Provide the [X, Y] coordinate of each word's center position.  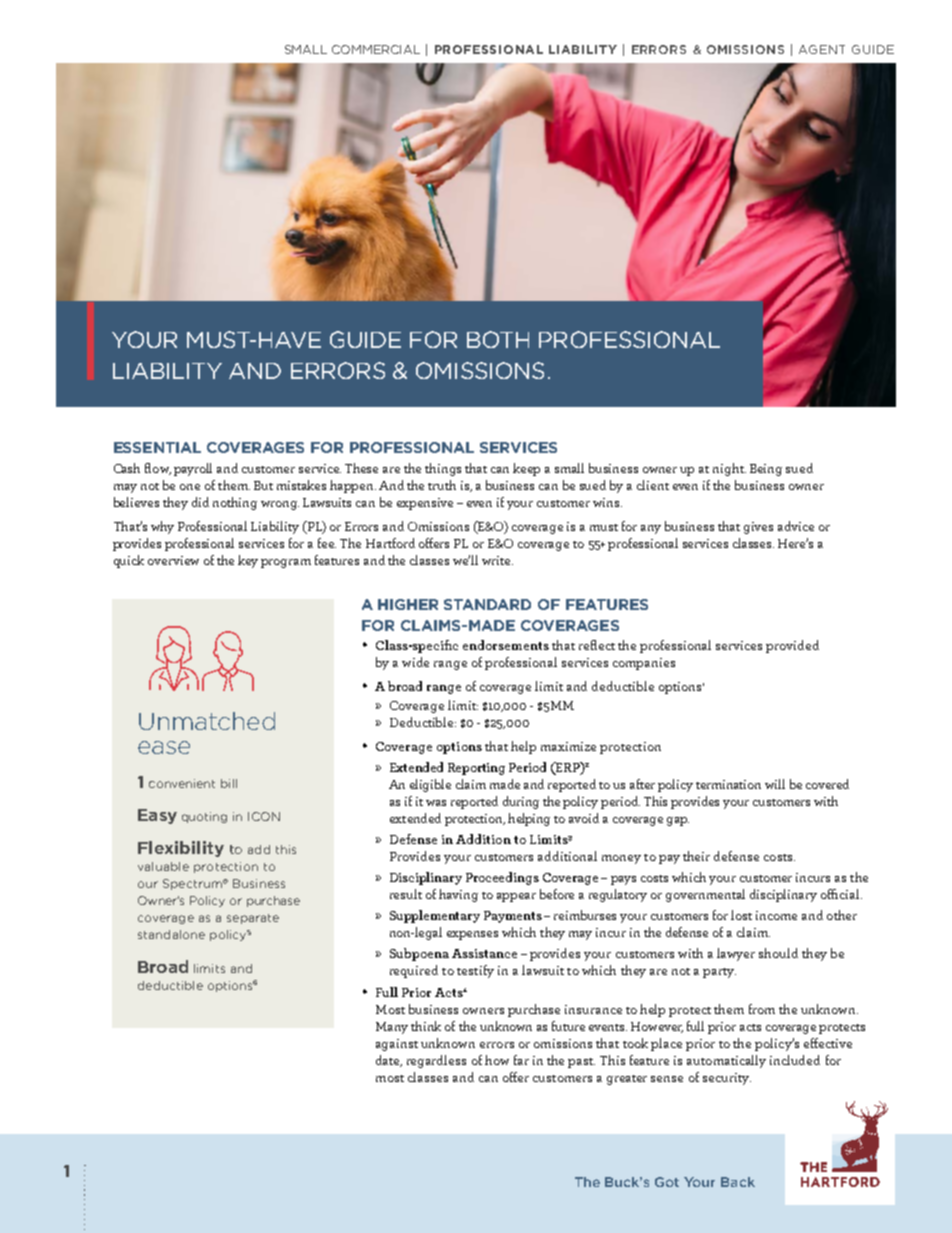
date [389, 1061]
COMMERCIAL [376, 49]
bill [229, 783]
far [521, 1060]
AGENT [822, 49]
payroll [193, 469]
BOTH [498, 339]
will [775, 784]
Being [766, 470]
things [443, 469]
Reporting [476, 769]
